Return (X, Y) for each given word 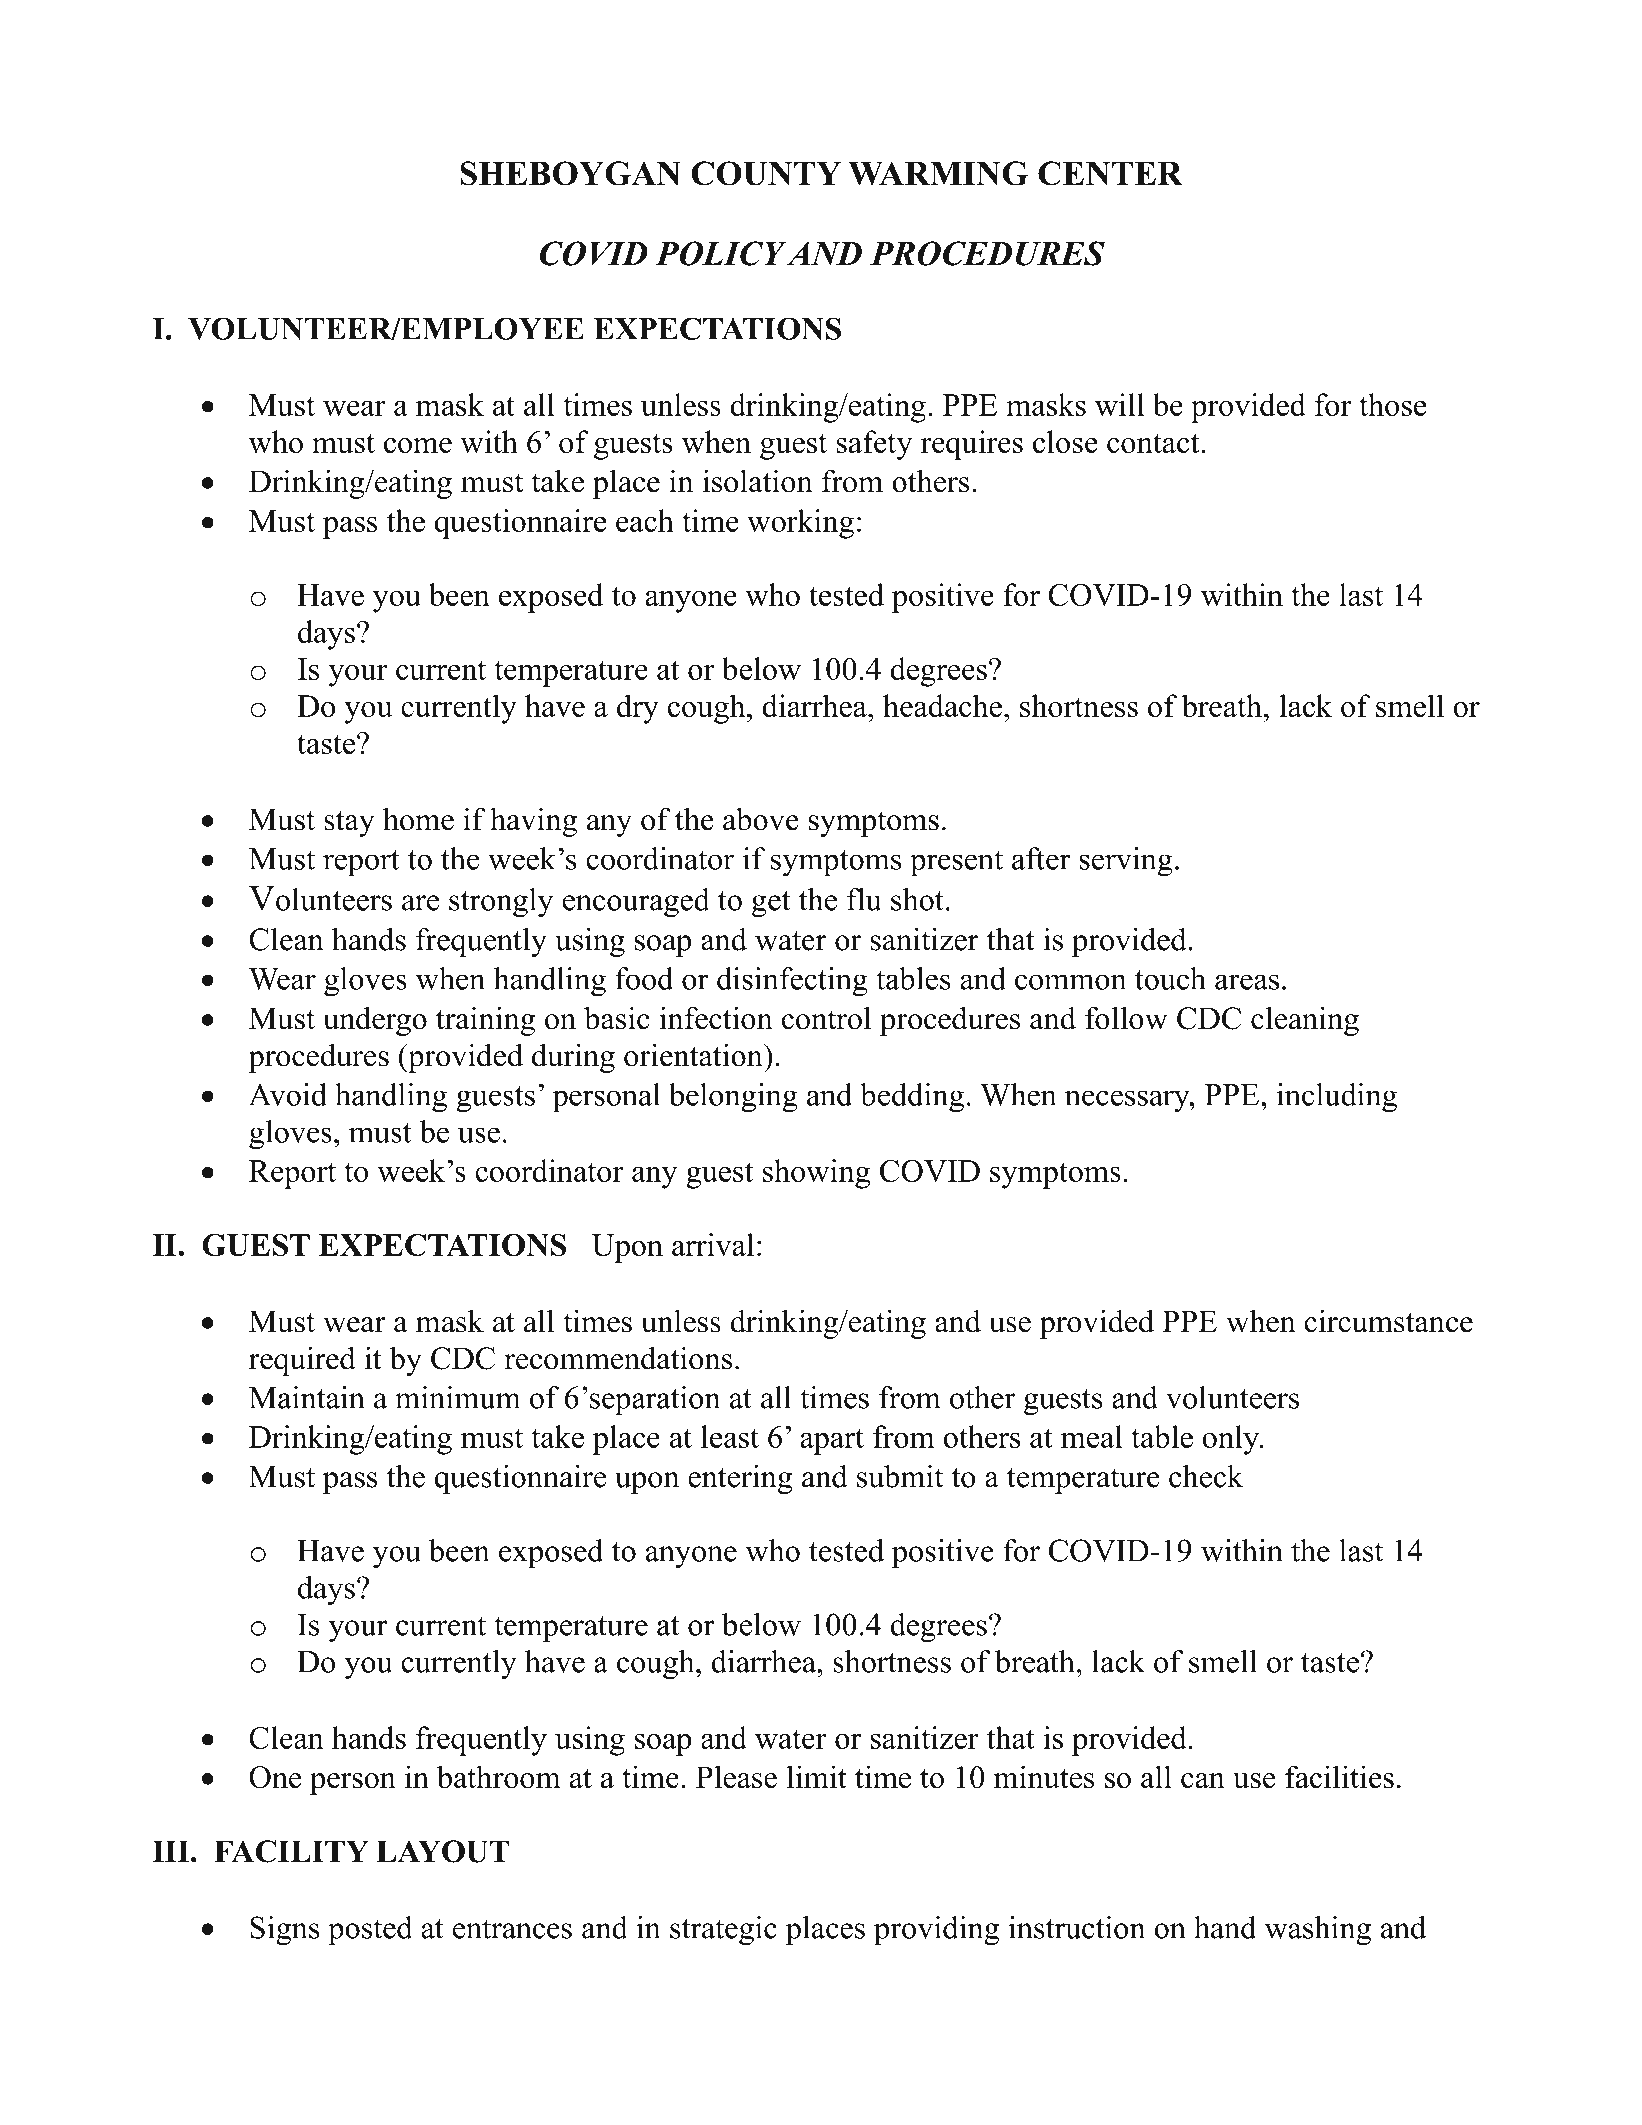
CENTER (1110, 173)
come (418, 445)
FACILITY (291, 1851)
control (826, 1018)
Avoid (288, 1094)
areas (1247, 982)
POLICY (720, 253)
